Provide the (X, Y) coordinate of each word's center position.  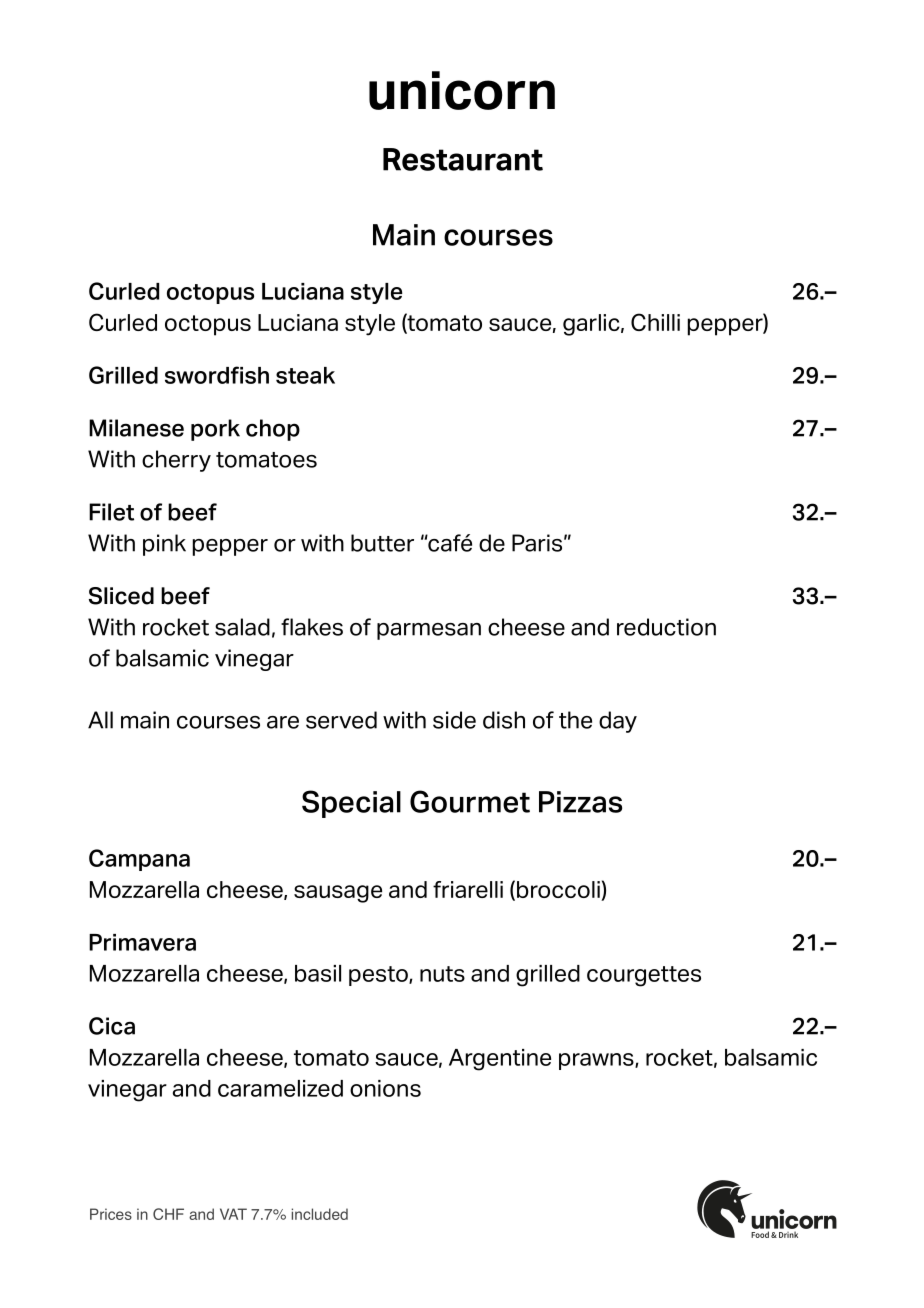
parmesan (429, 631)
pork (215, 430)
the (575, 720)
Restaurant (463, 159)
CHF (168, 1214)
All (100, 720)
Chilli (655, 322)
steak (305, 375)
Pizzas (580, 802)
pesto (379, 976)
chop (273, 430)
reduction (666, 627)
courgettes (644, 976)
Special (351, 804)
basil (318, 973)
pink (164, 545)
